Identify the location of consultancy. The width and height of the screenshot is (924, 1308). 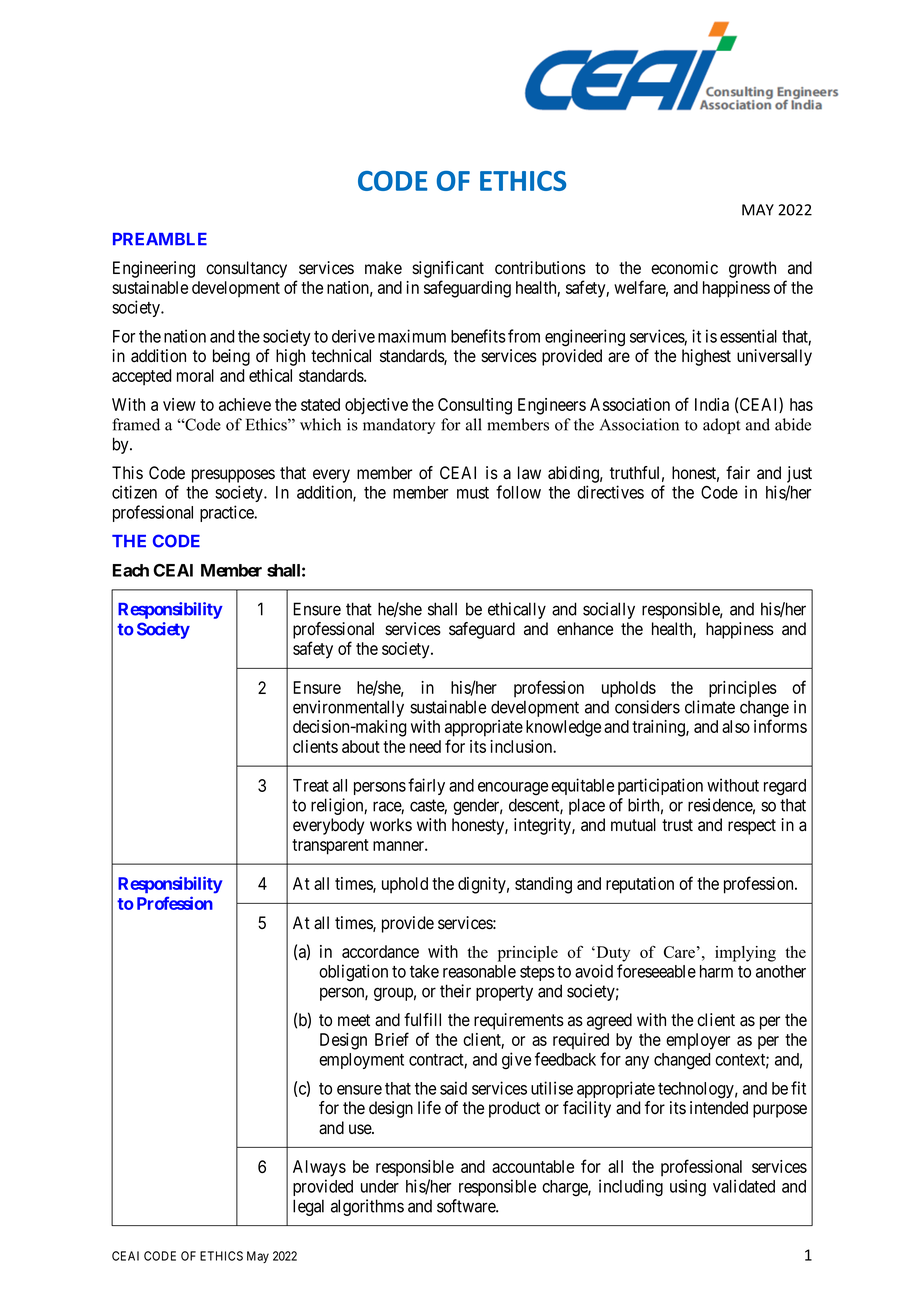
(246, 269).
